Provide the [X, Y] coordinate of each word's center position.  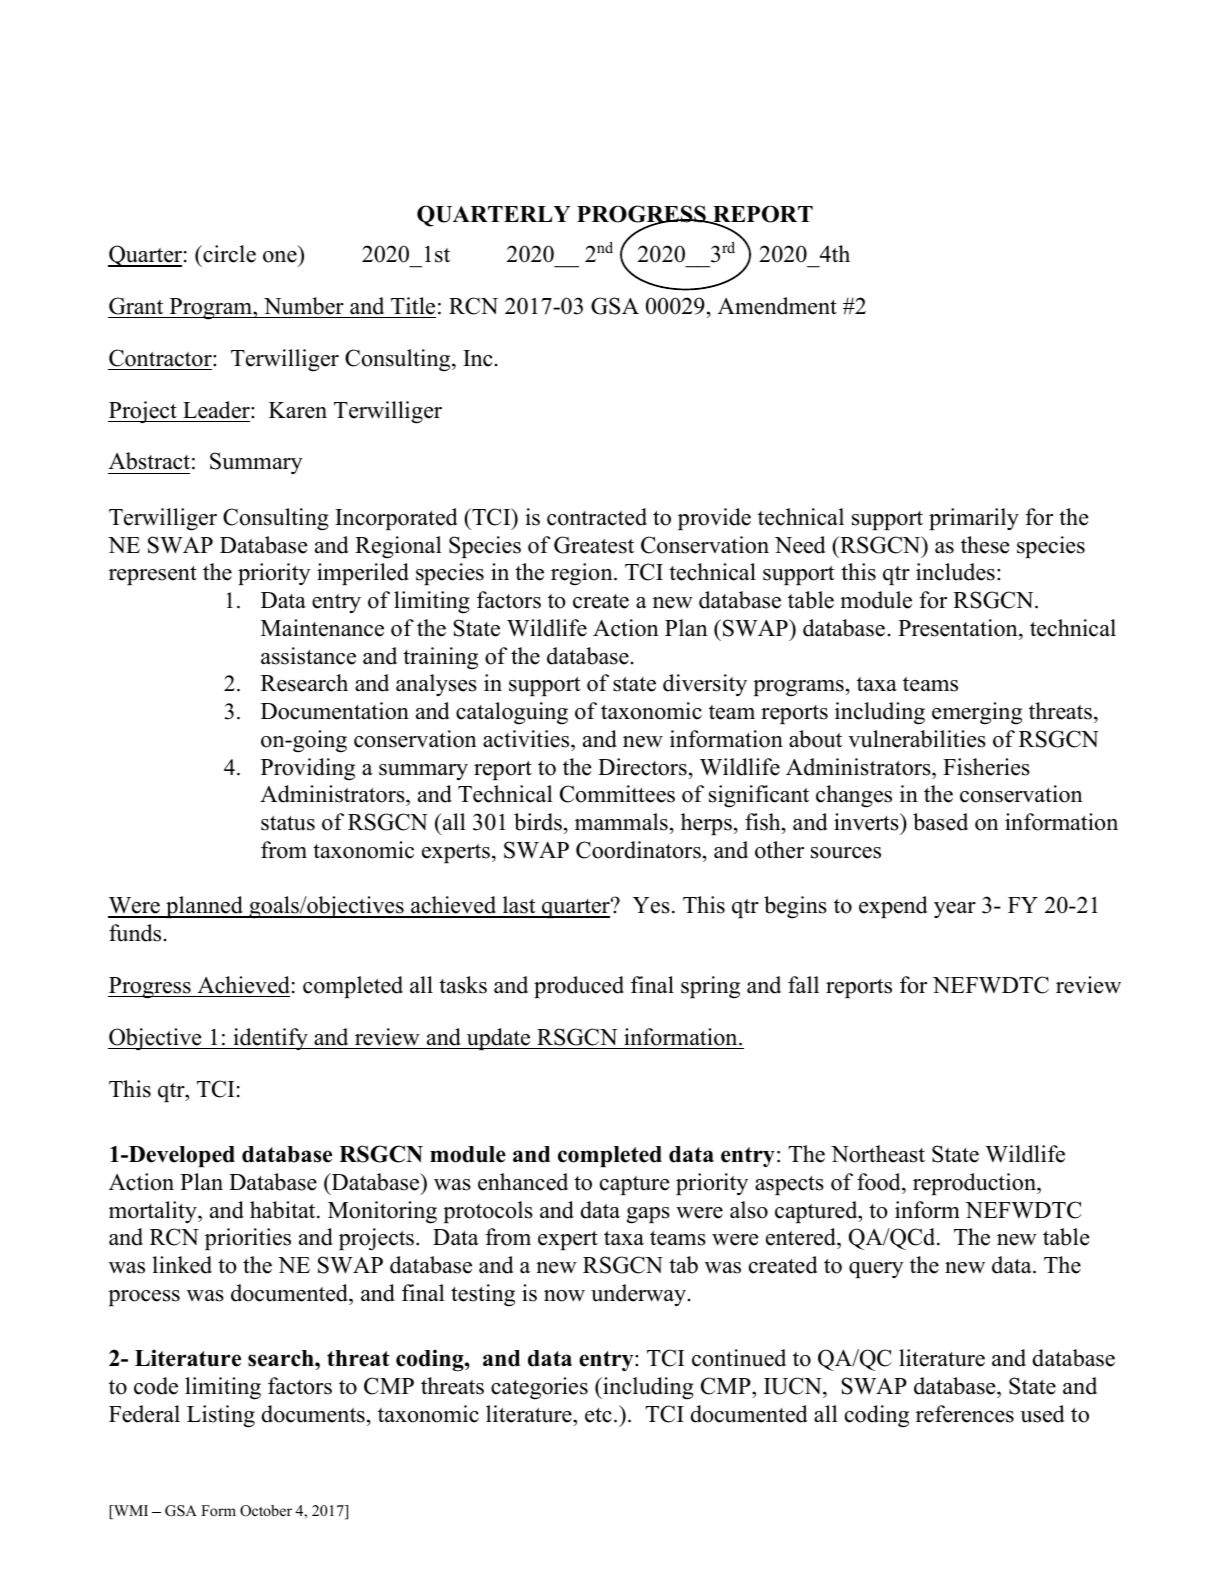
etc [598, 1415]
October [266, 1511]
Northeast [878, 1154]
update [498, 1039]
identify [270, 1039]
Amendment [777, 306]
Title [413, 306]
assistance [308, 656]
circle [228, 254]
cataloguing [512, 713]
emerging [977, 713]
